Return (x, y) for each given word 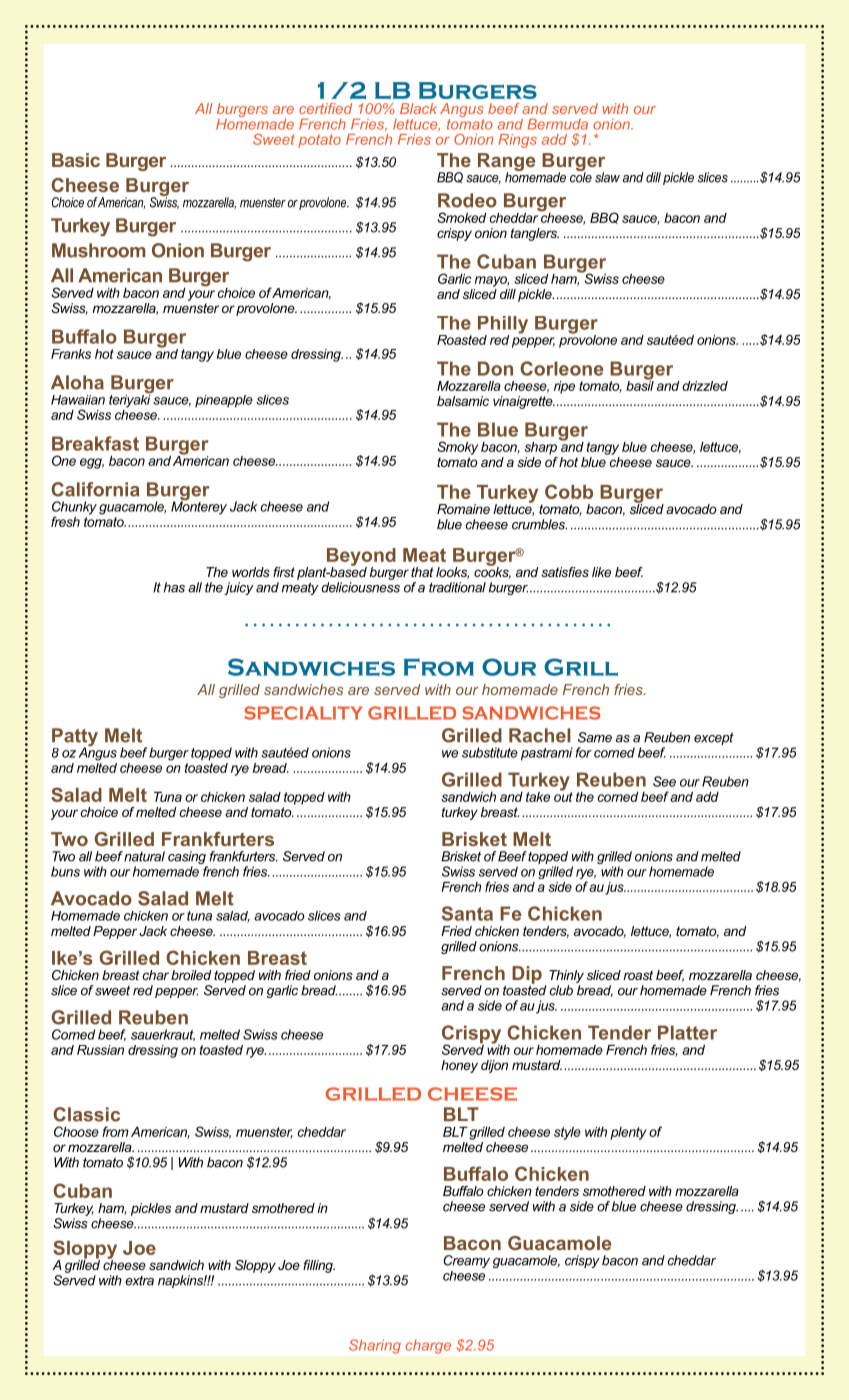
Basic (76, 160)
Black (418, 108)
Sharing (375, 1346)
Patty (75, 738)
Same (595, 737)
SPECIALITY (303, 713)
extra (139, 1281)
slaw (607, 177)
